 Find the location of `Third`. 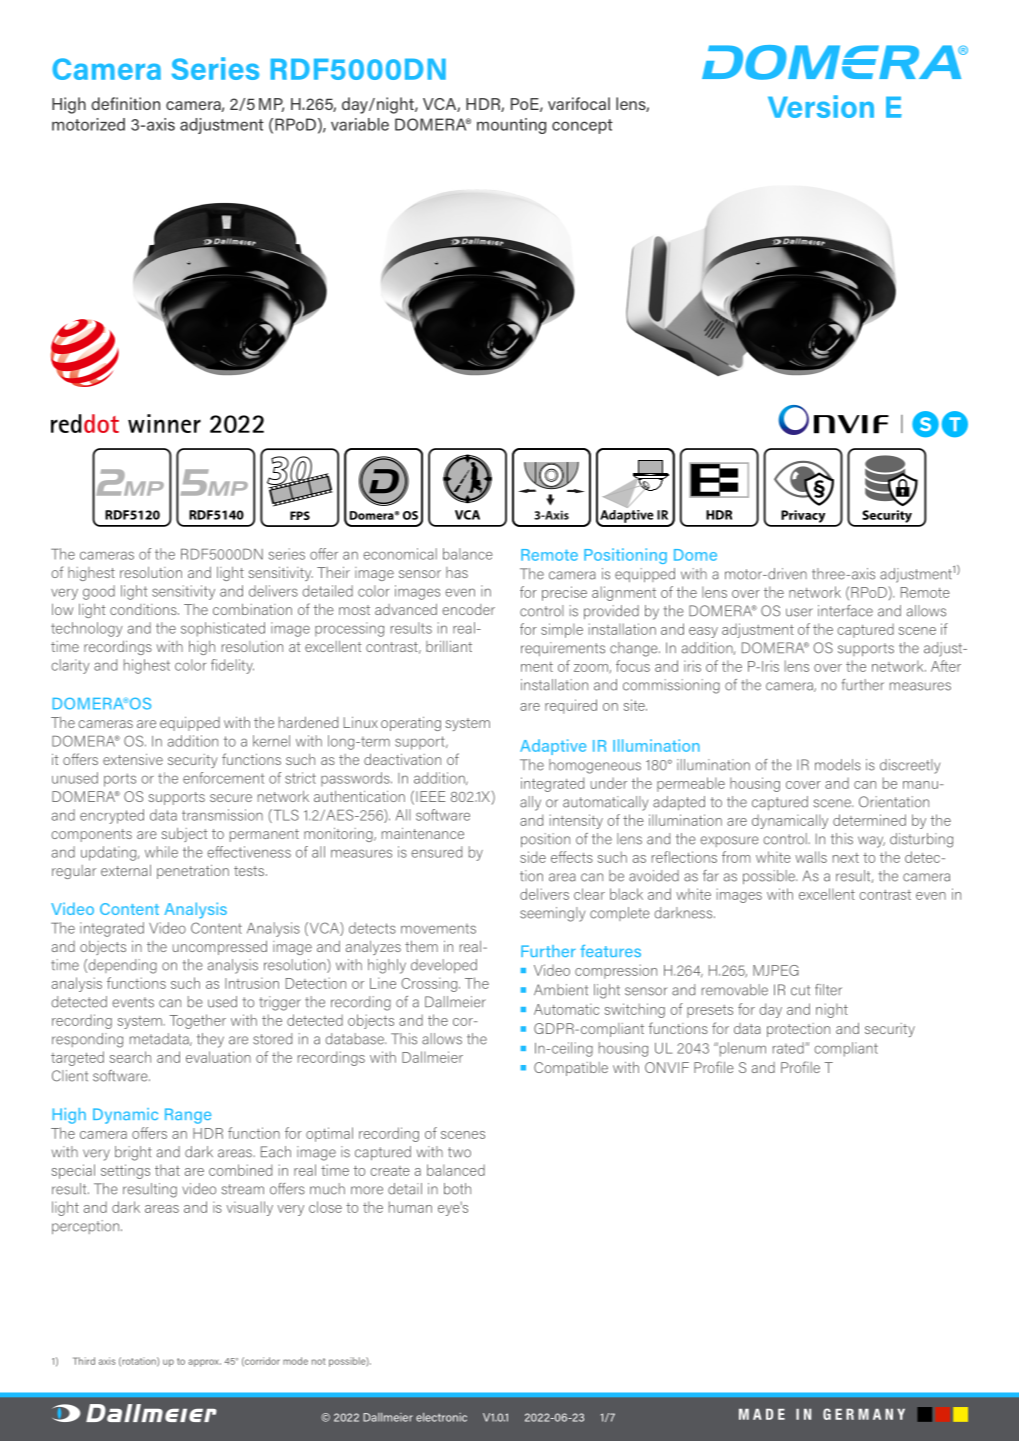

Third is located at coordinates (84, 1361).
